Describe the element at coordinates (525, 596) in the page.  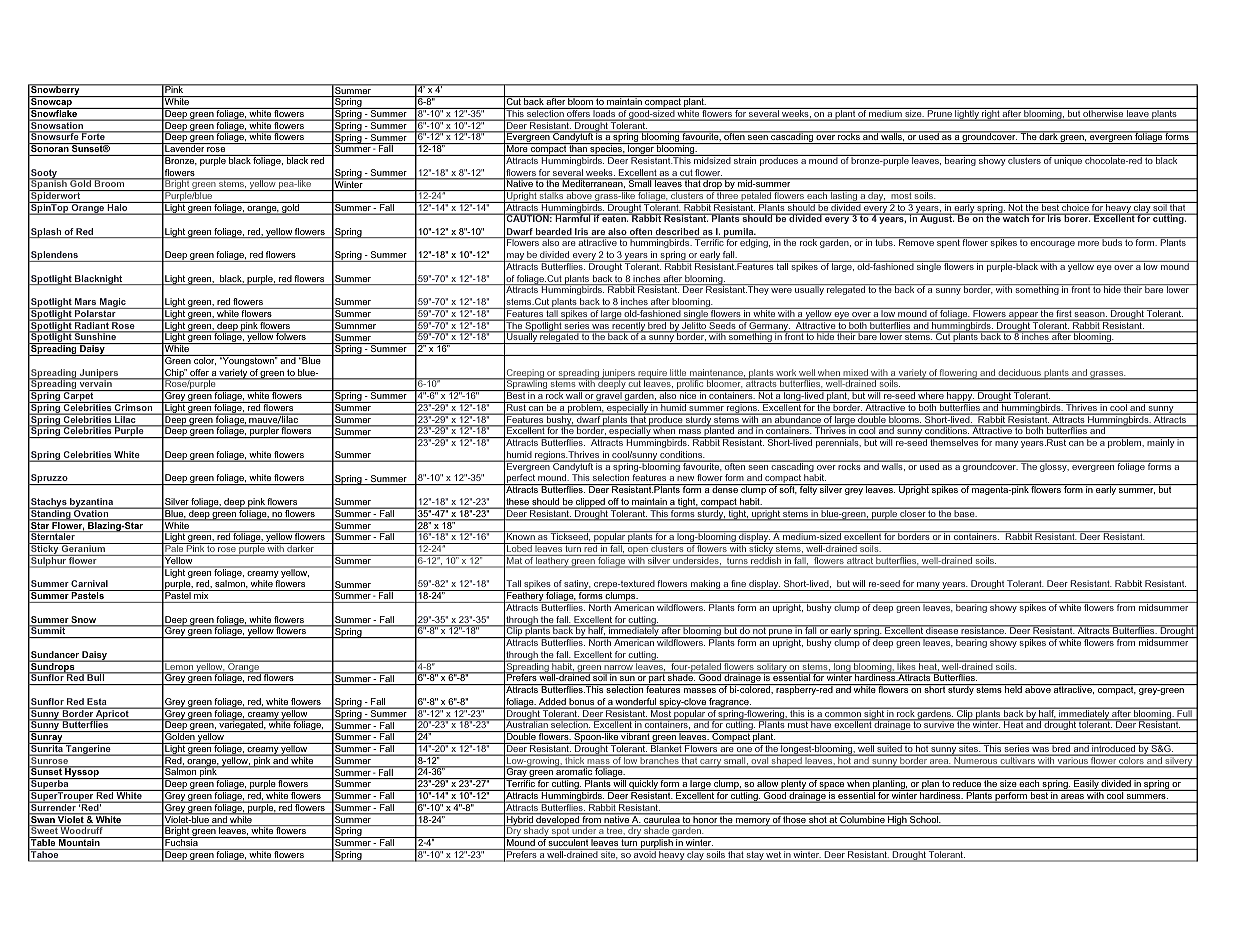
I see `Feathery` at that location.
